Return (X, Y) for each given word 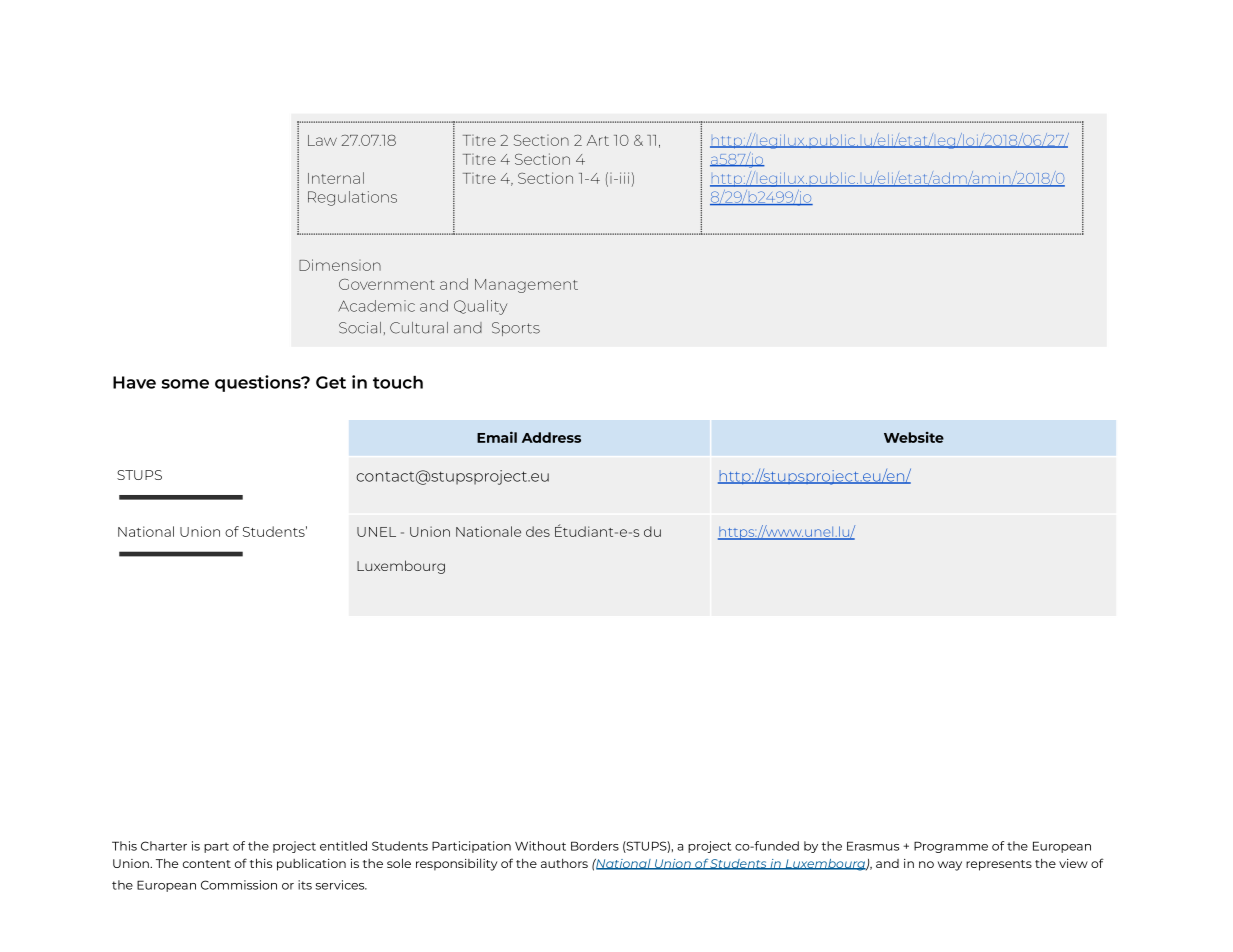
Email (497, 437)
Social (360, 328)
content (207, 864)
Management (526, 286)
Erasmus (873, 846)
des (538, 531)
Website (914, 437)
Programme (951, 847)
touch (398, 382)
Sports (516, 329)
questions (259, 383)
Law (322, 140)
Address (551, 437)
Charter (164, 846)
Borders (595, 846)
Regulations (352, 198)
